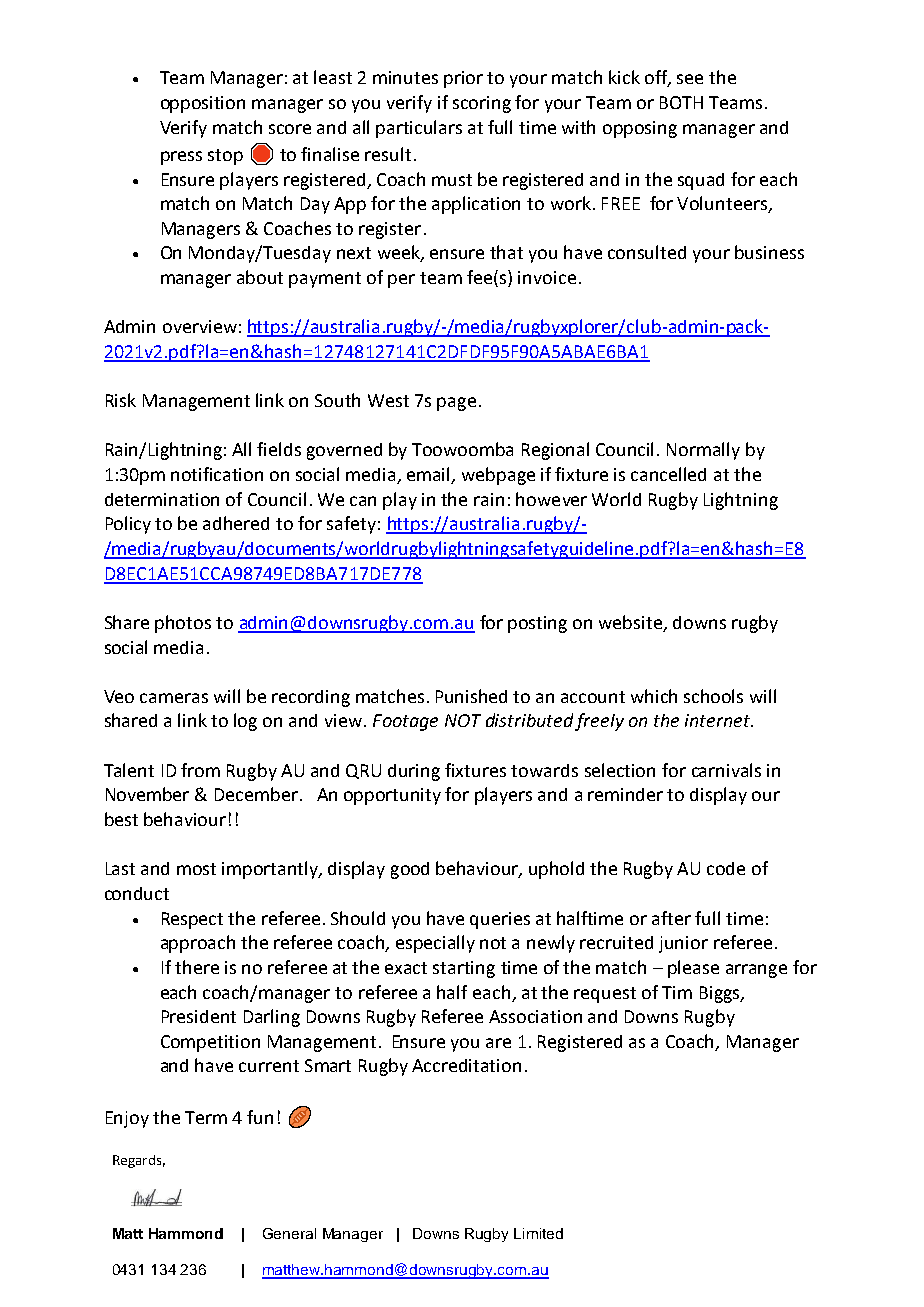 This document has height=1307, width=924. What do you see at coordinates (289, 1233) in the document?
I see `General` at bounding box center [289, 1233].
